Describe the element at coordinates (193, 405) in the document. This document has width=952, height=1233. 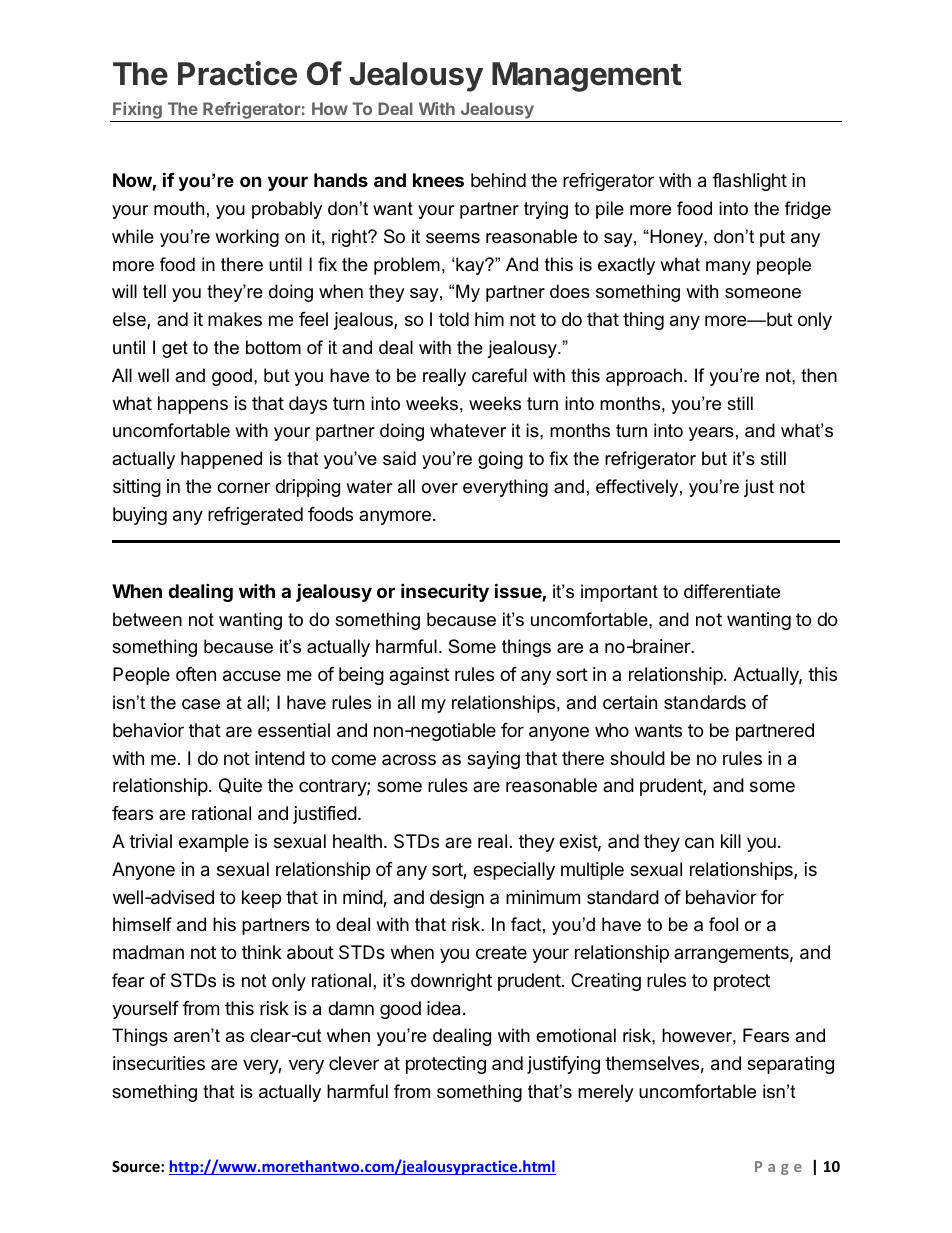
I see `happens` at that location.
